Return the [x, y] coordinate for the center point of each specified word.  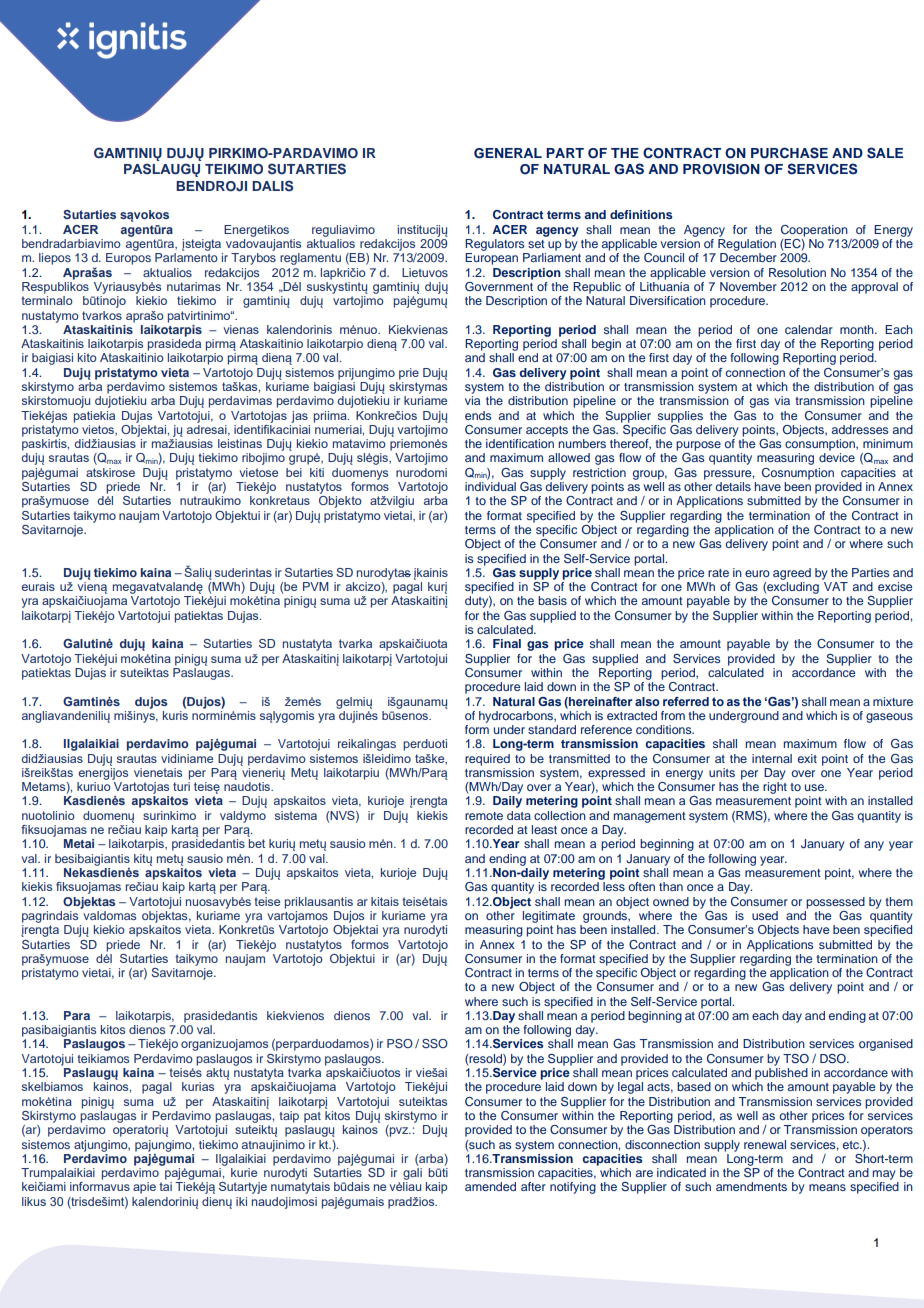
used [765, 915]
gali [412, 1174]
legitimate [549, 917]
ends [478, 415]
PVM [316, 586]
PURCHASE [789, 153]
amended [490, 1186]
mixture [893, 701]
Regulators [494, 245]
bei [294, 472]
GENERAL [508, 153]
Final [507, 643]
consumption [821, 445]
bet [257, 843]
